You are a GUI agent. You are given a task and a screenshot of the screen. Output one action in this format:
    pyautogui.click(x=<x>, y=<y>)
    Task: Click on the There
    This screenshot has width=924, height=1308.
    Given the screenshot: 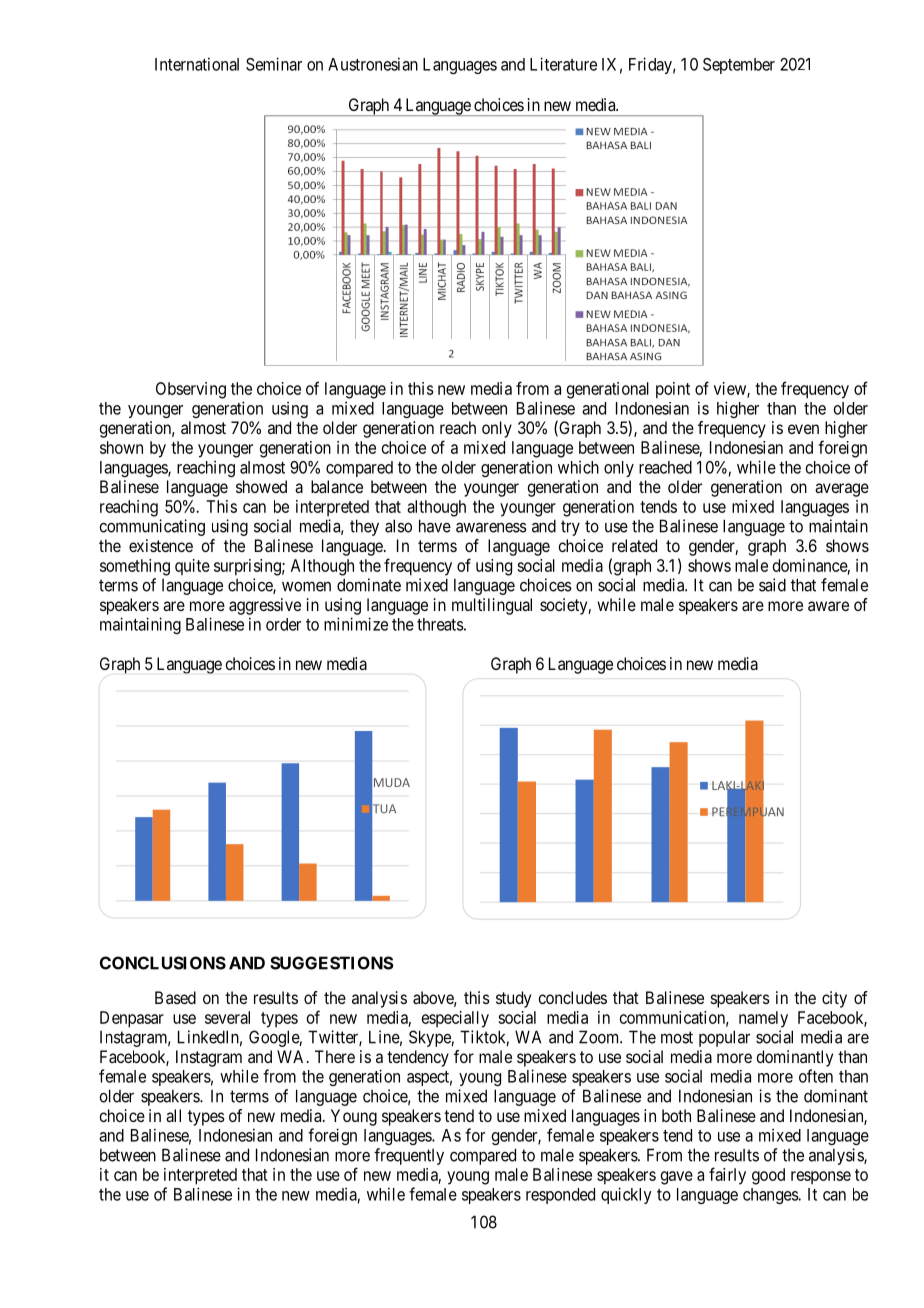 What is the action you would take?
    pyautogui.click(x=335, y=1056)
